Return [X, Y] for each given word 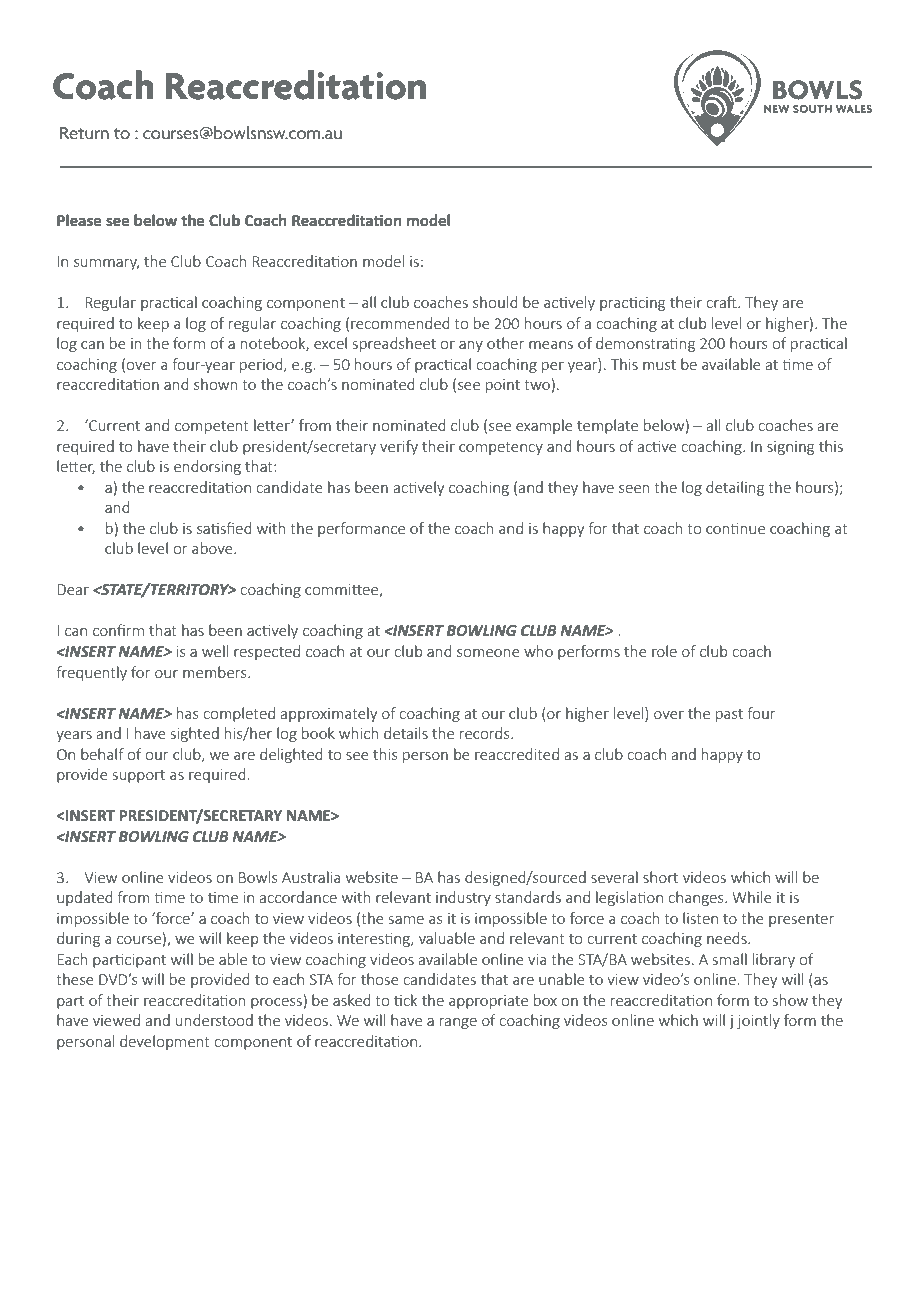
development [165, 1042]
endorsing [207, 467]
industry [463, 898]
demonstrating [645, 344]
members [216, 672]
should [495, 302]
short [660, 877]
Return [84, 133]
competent [212, 427]
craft [722, 302]
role [664, 651]
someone [488, 653]
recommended [400, 323]
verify [399, 447]
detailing [735, 488]
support [139, 776]
